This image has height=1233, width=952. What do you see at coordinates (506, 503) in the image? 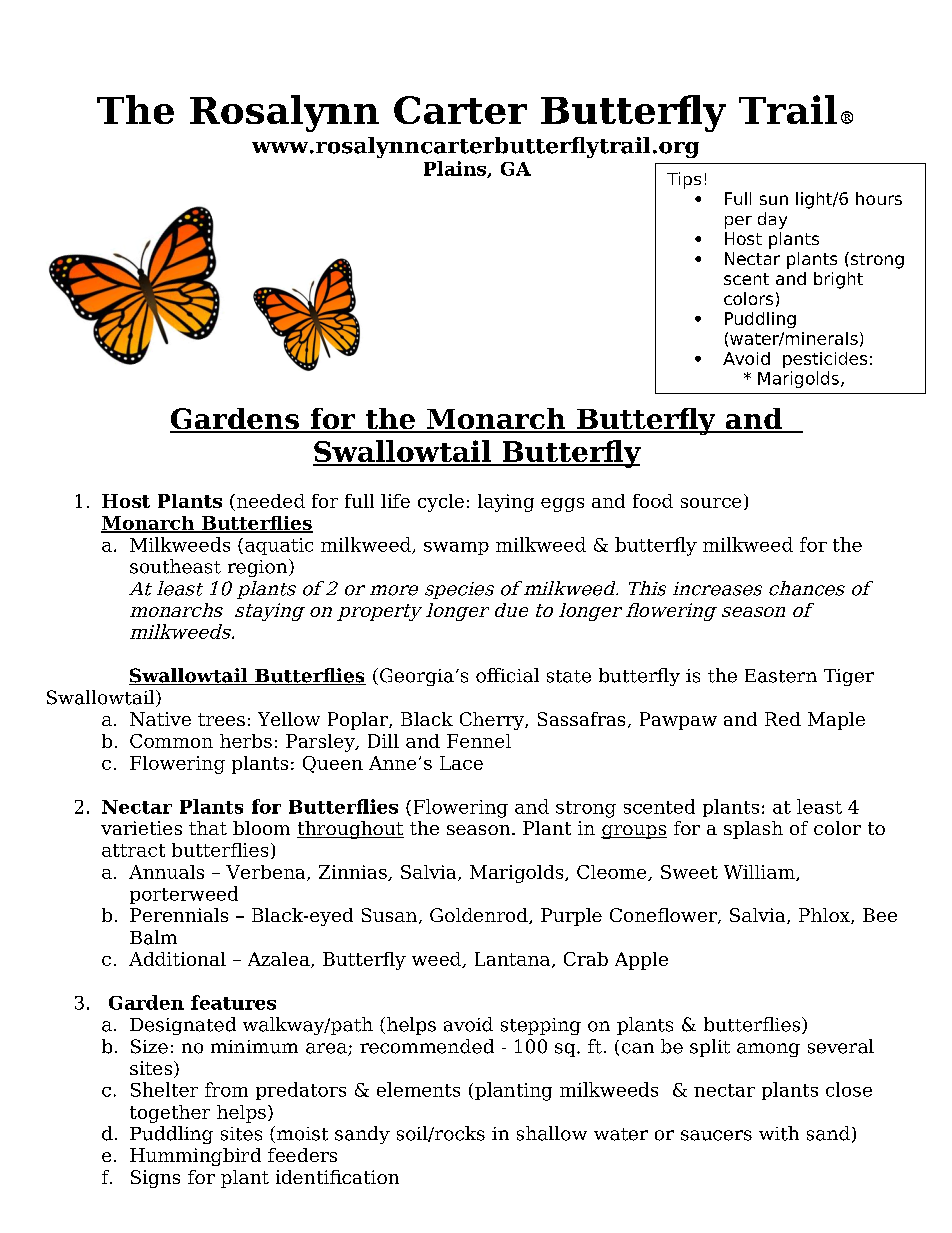
I see `laying` at bounding box center [506, 503].
